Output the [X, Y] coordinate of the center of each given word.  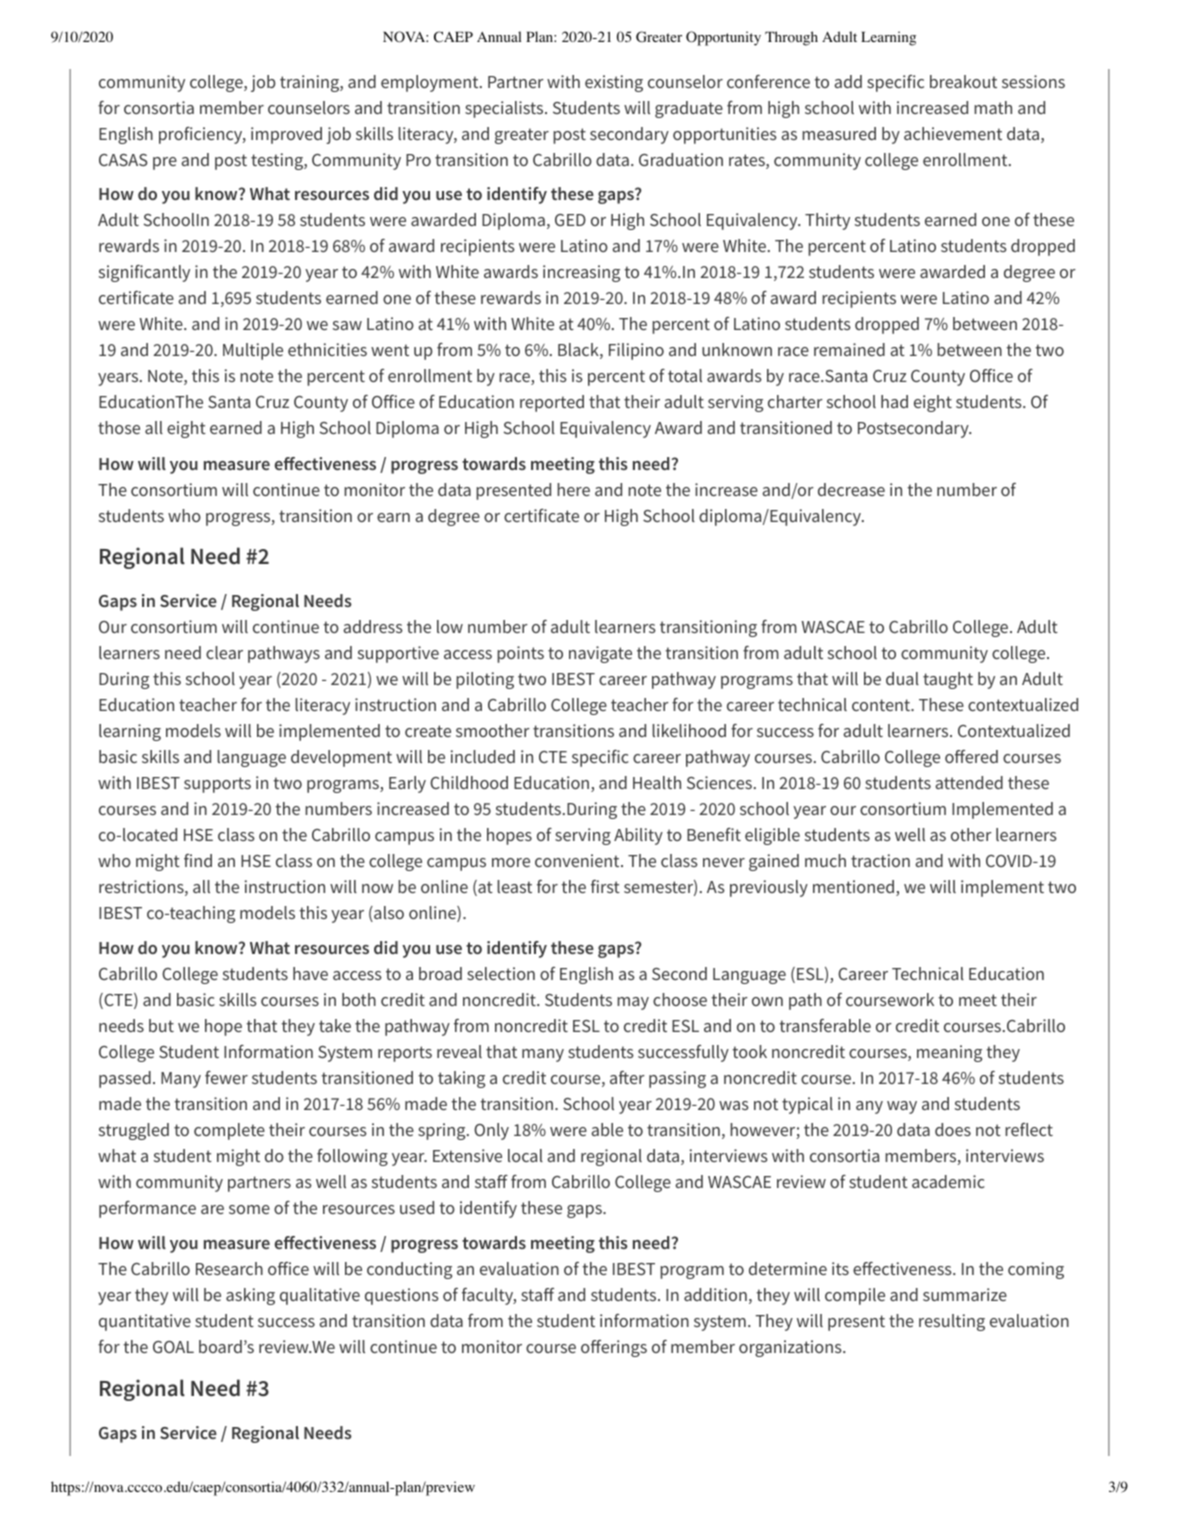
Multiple [253, 351]
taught [948, 680]
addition [715, 1294]
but [161, 1025]
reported [552, 403]
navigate [600, 654]
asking [250, 1296]
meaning [949, 1053]
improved [286, 135]
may [633, 1003]
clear [224, 652]
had [894, 401]
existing [614, 83]
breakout [963, 81]
